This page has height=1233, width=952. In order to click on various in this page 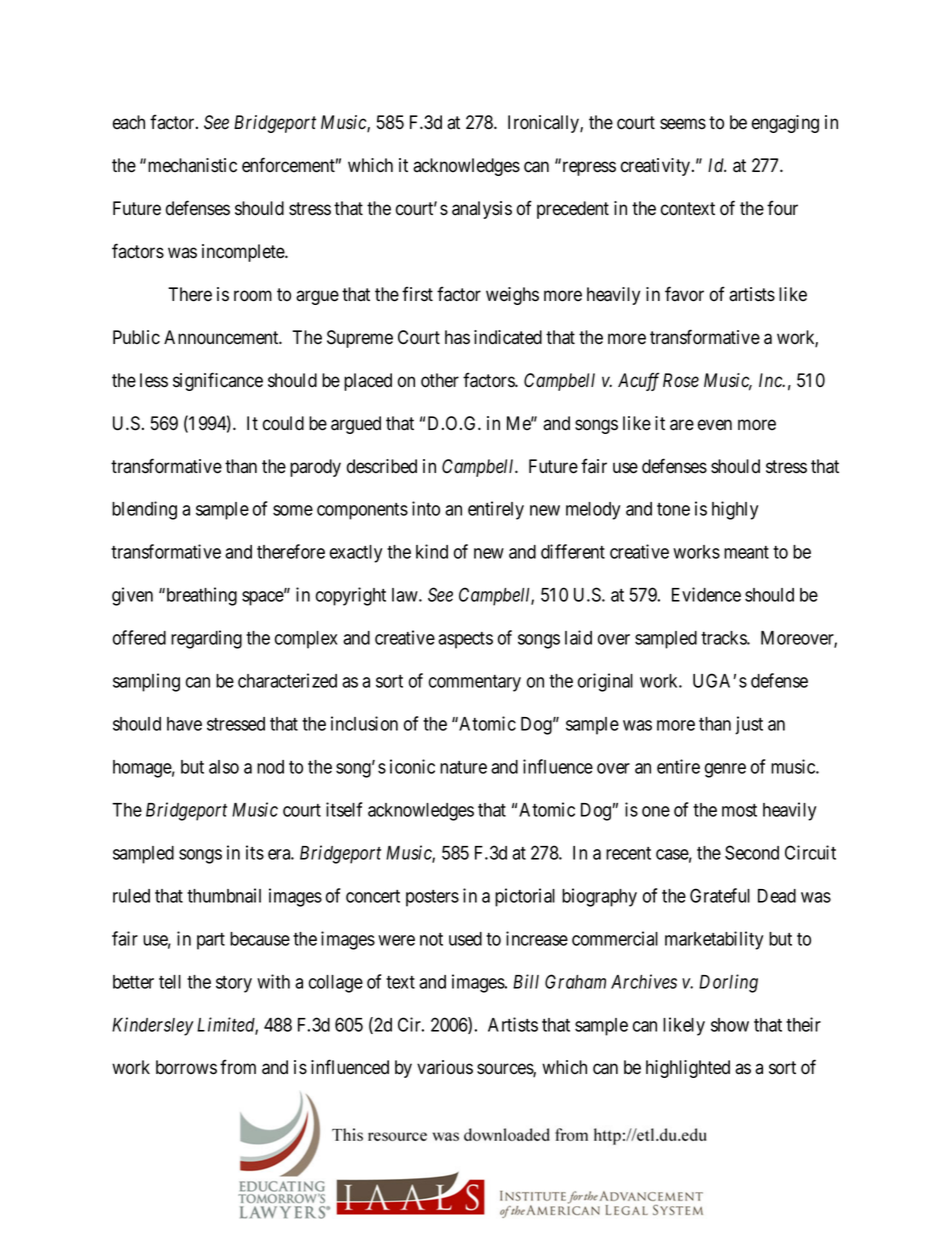, I will do `click(445, 1067)`.
